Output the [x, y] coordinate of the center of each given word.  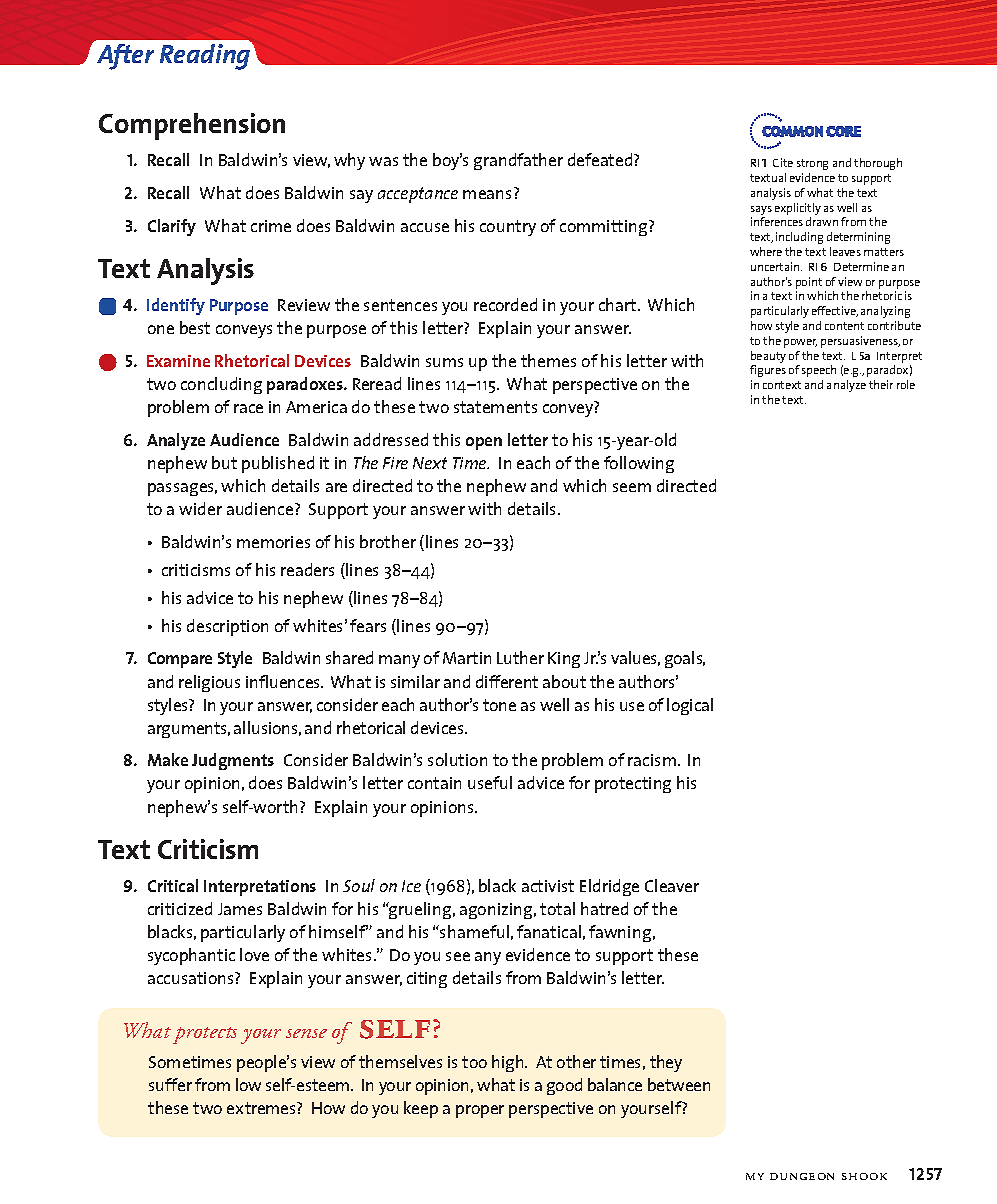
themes [548, 360]
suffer [170, 1084]
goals [685, 659]
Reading [206, 56]
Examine [178, 361]
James [240, 909]
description [227, 627]
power [800, 343]
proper [480, 1111]
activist [548, 886]
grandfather [518, 161]
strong [812, 164]
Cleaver [672, 885]
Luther [520, 657]
